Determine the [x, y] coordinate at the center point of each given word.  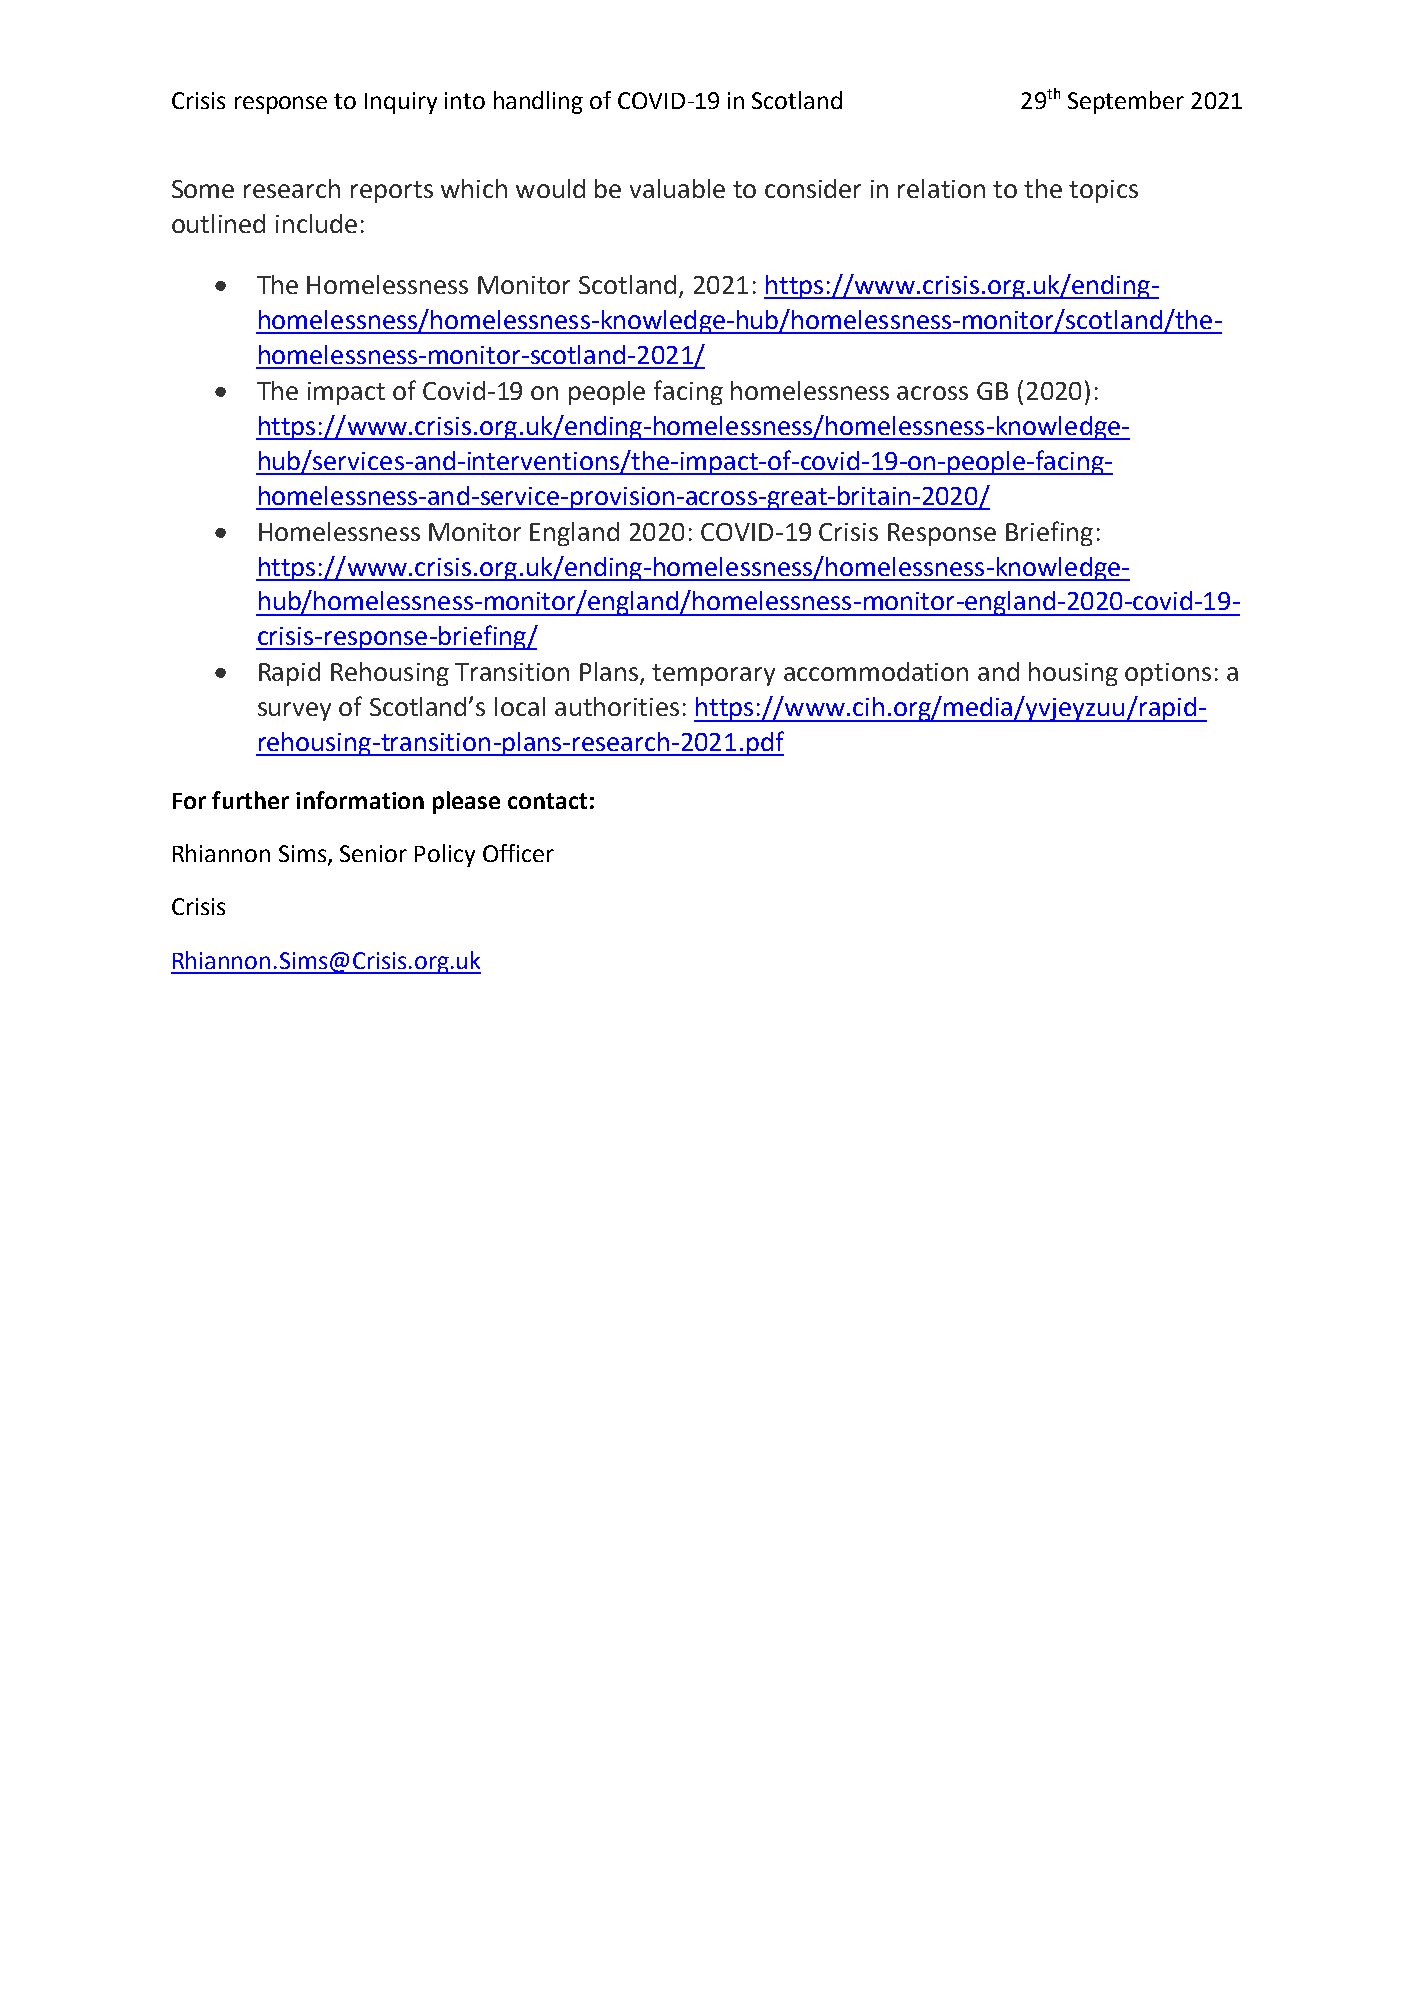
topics [1103, 191]
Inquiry [401, 103]
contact [547, 801]
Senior [373, 853]
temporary [713, 675]
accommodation [876, 671]
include [316, 223]
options [1168, 674]
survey [294, 711]
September [1126, 102]
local [520, 706]
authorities [617, 706]
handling [538, 102]
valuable [677, 188]
